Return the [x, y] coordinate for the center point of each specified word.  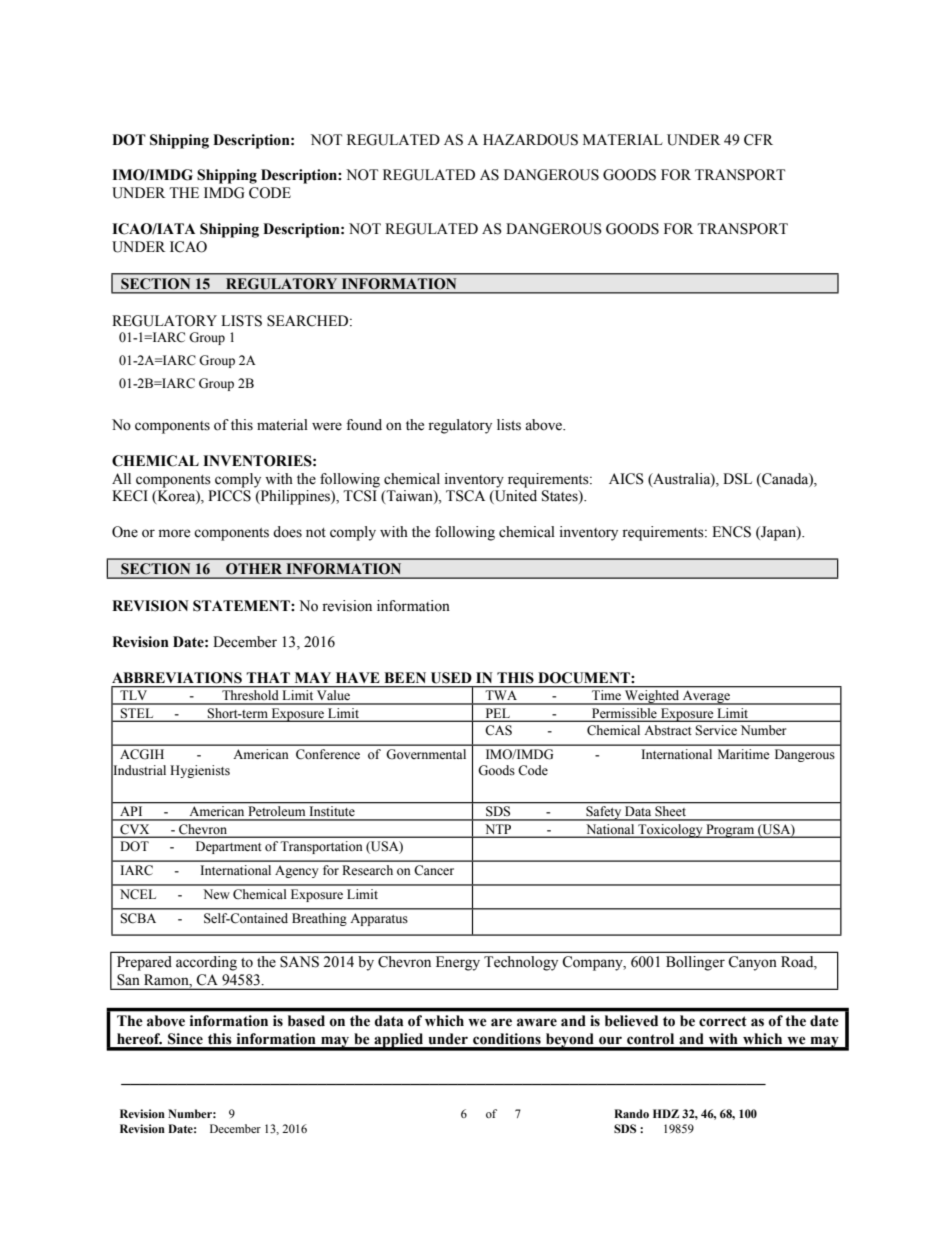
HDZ [666, 1113]
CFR [758, 140]
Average [706, 698]
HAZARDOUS [530, 140]
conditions [507, 1039]
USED [451, 678]
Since [185, 1039]
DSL [737, 479]
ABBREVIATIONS [177, 678]
